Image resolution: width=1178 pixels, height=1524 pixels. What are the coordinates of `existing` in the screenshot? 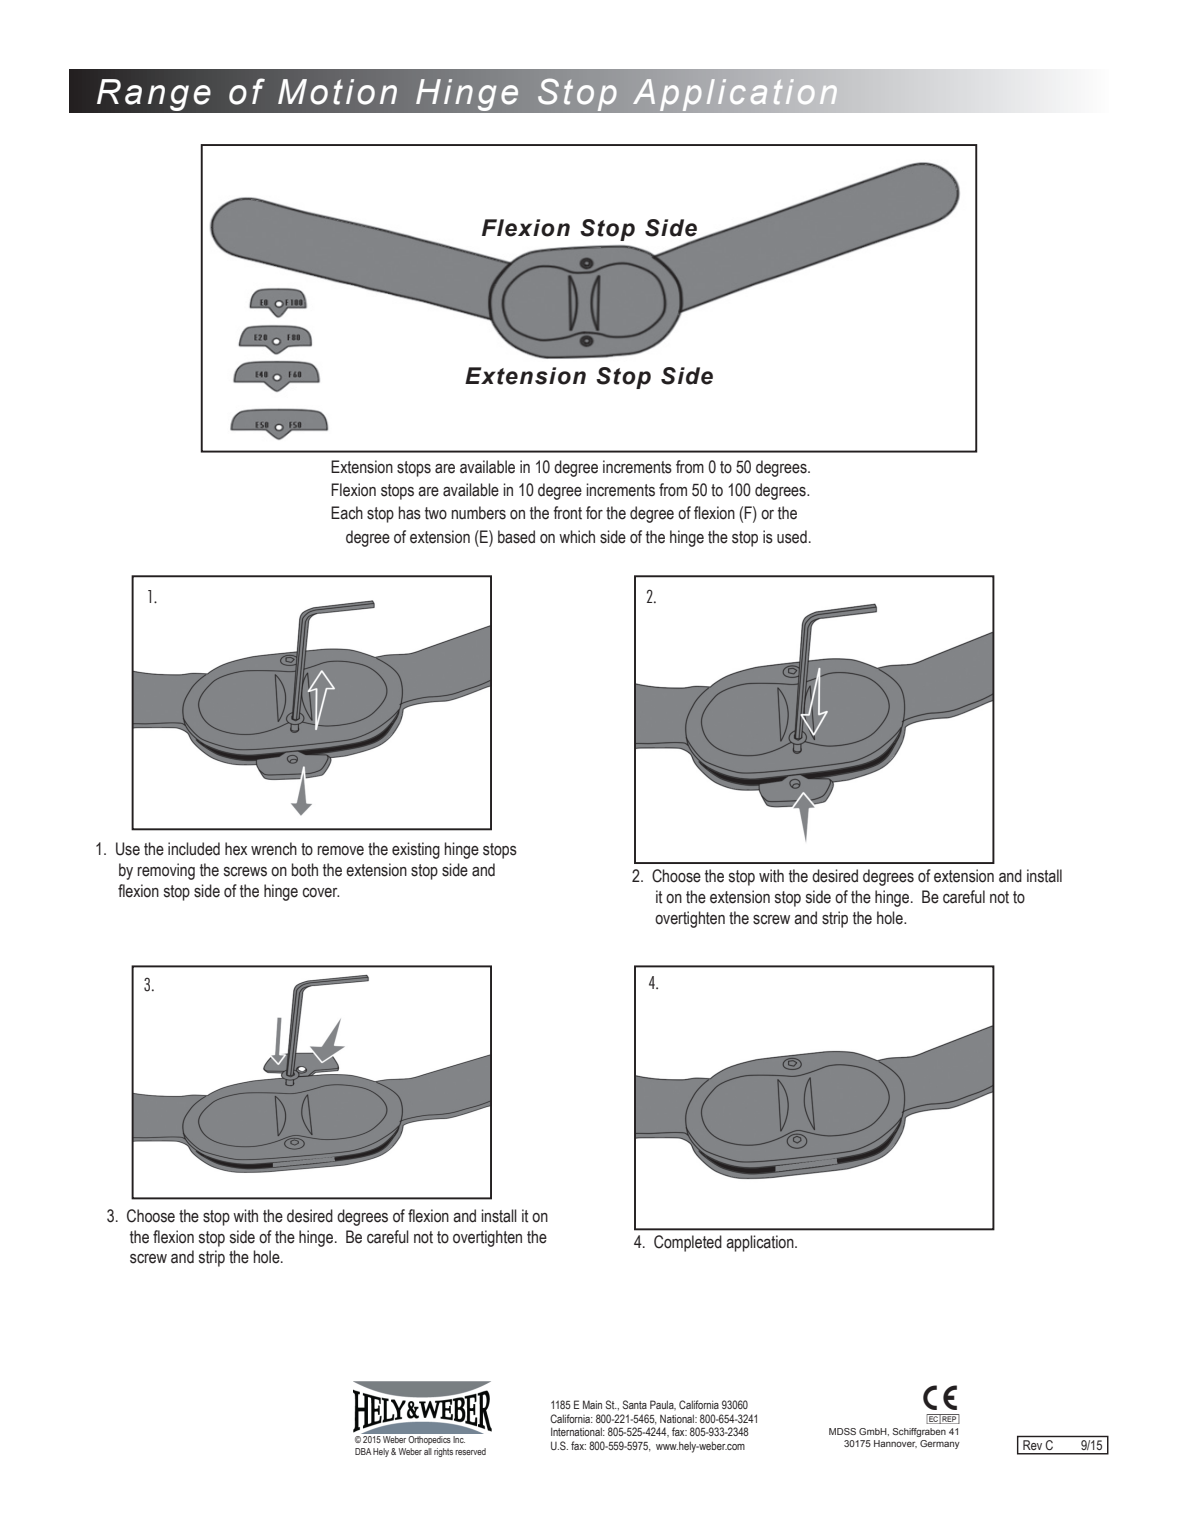 It's located at (416, 850).
